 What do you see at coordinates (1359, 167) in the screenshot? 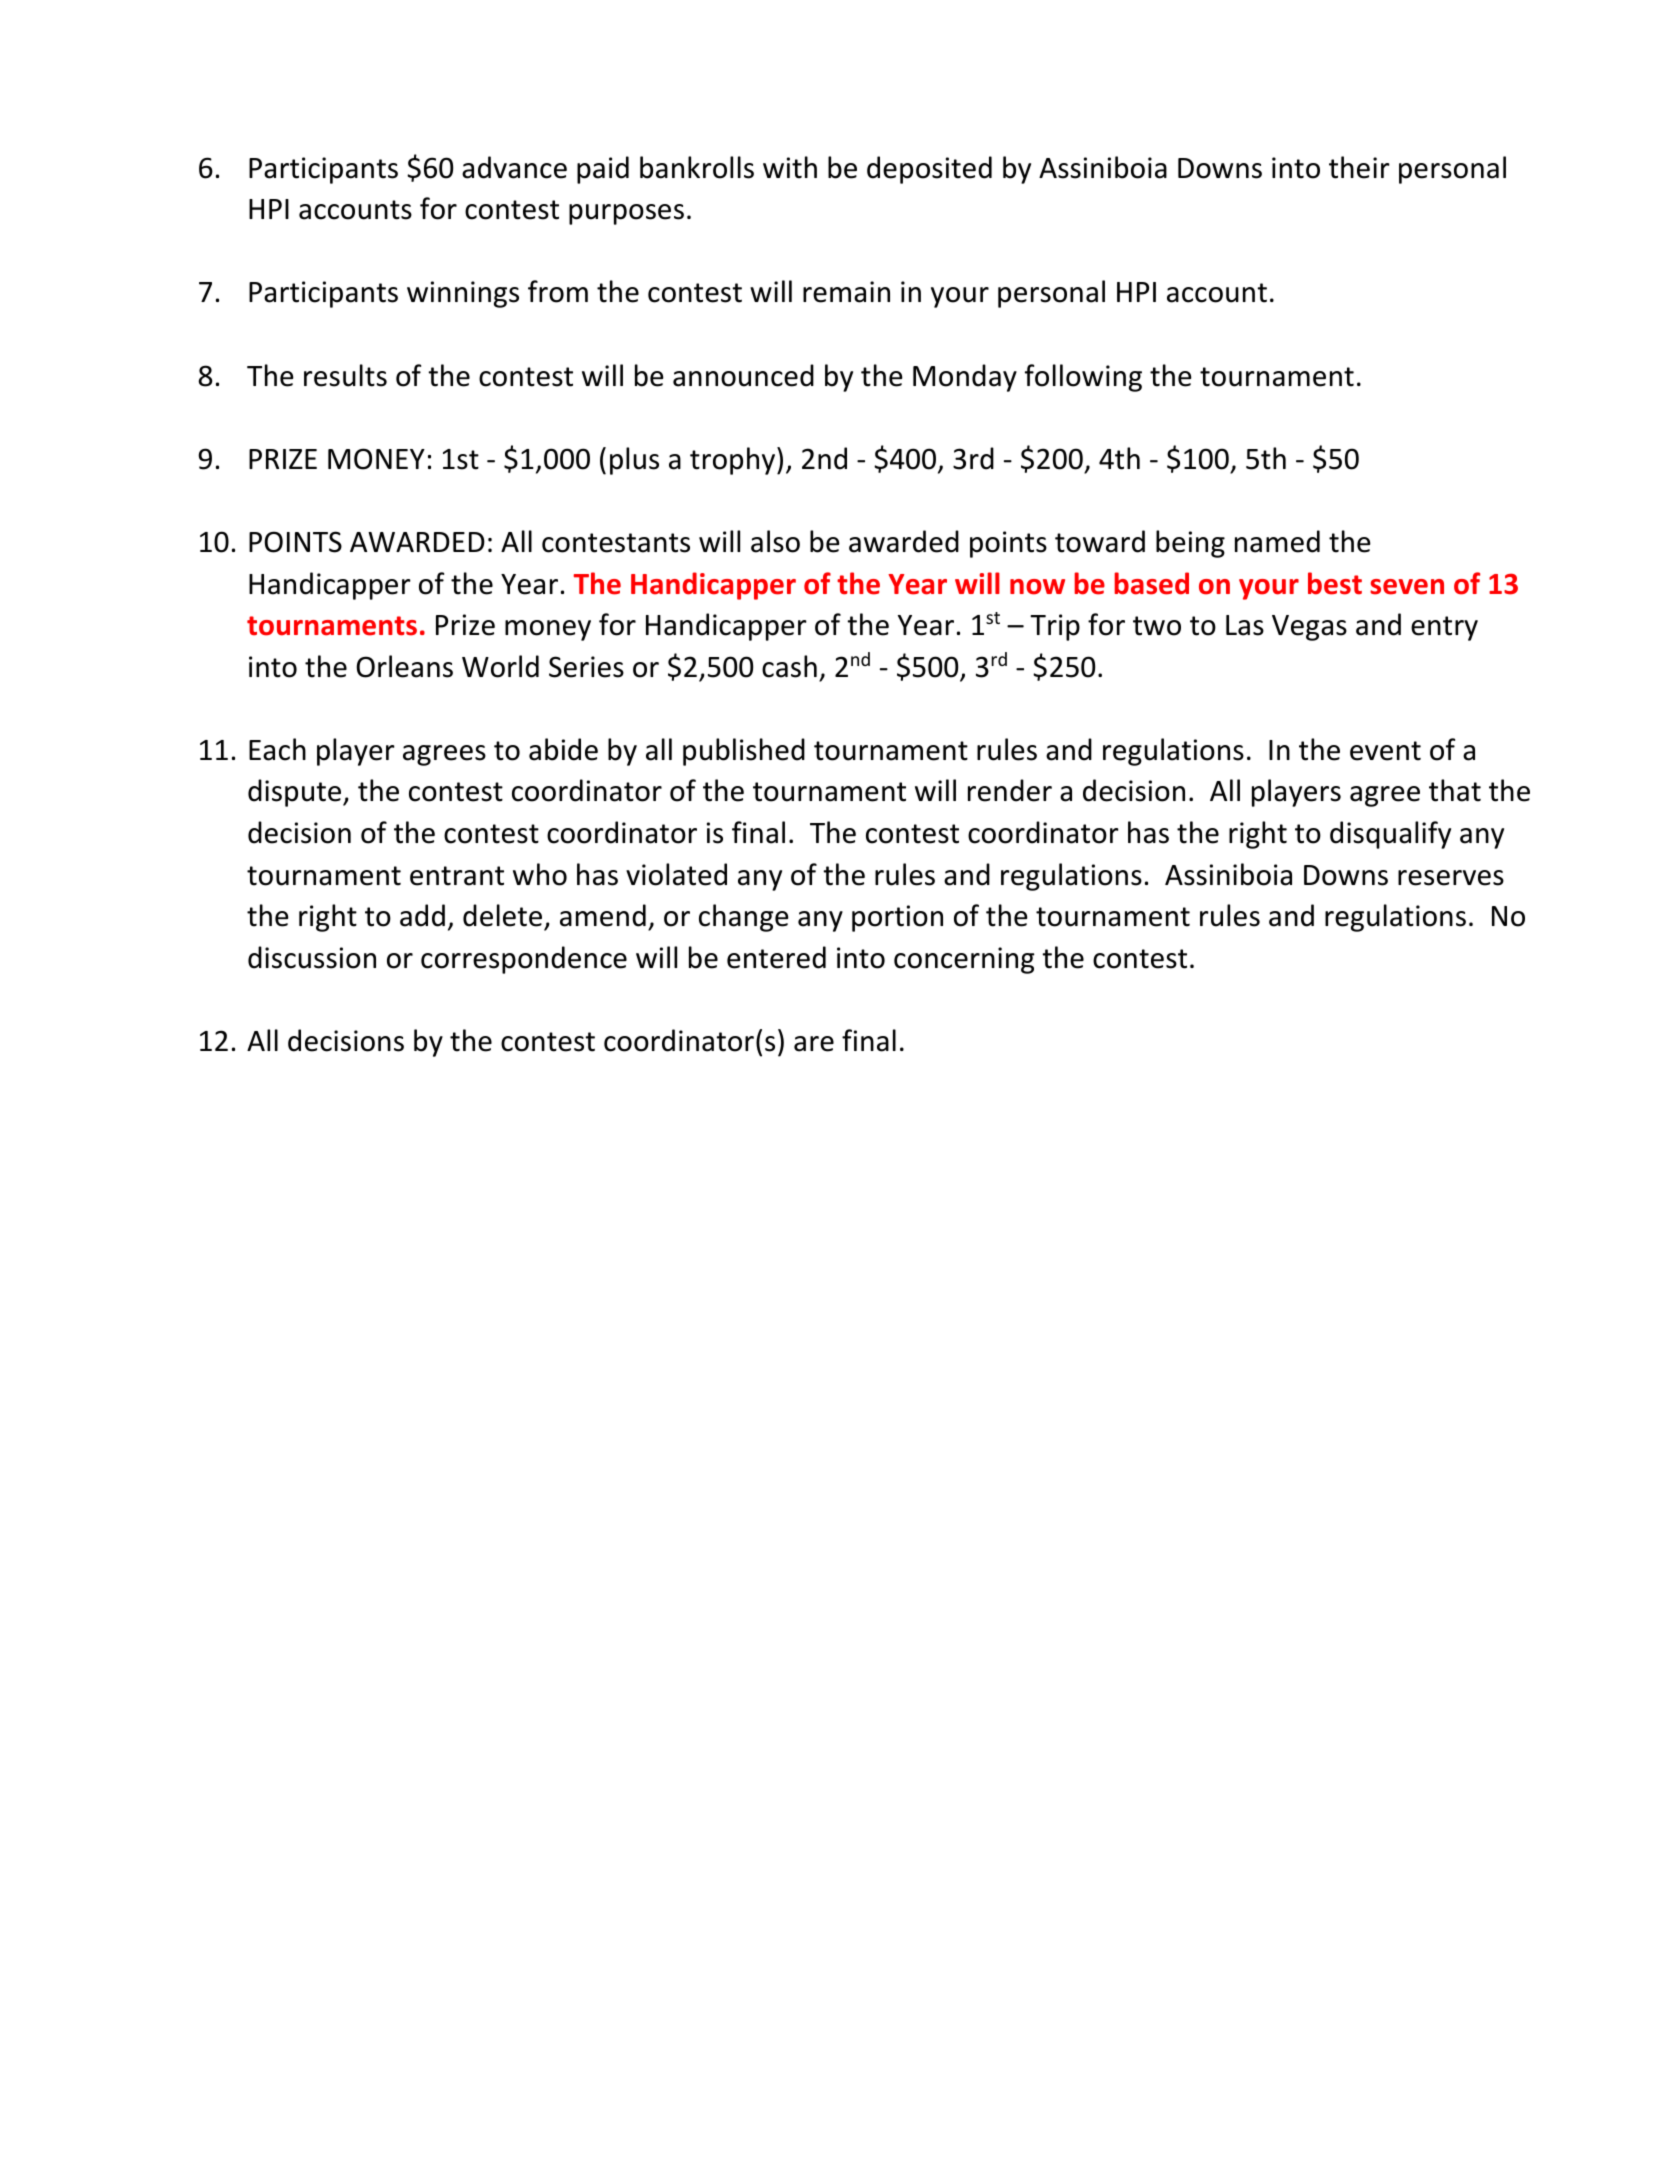
I see `their` at bounding box center [1359, 167].
